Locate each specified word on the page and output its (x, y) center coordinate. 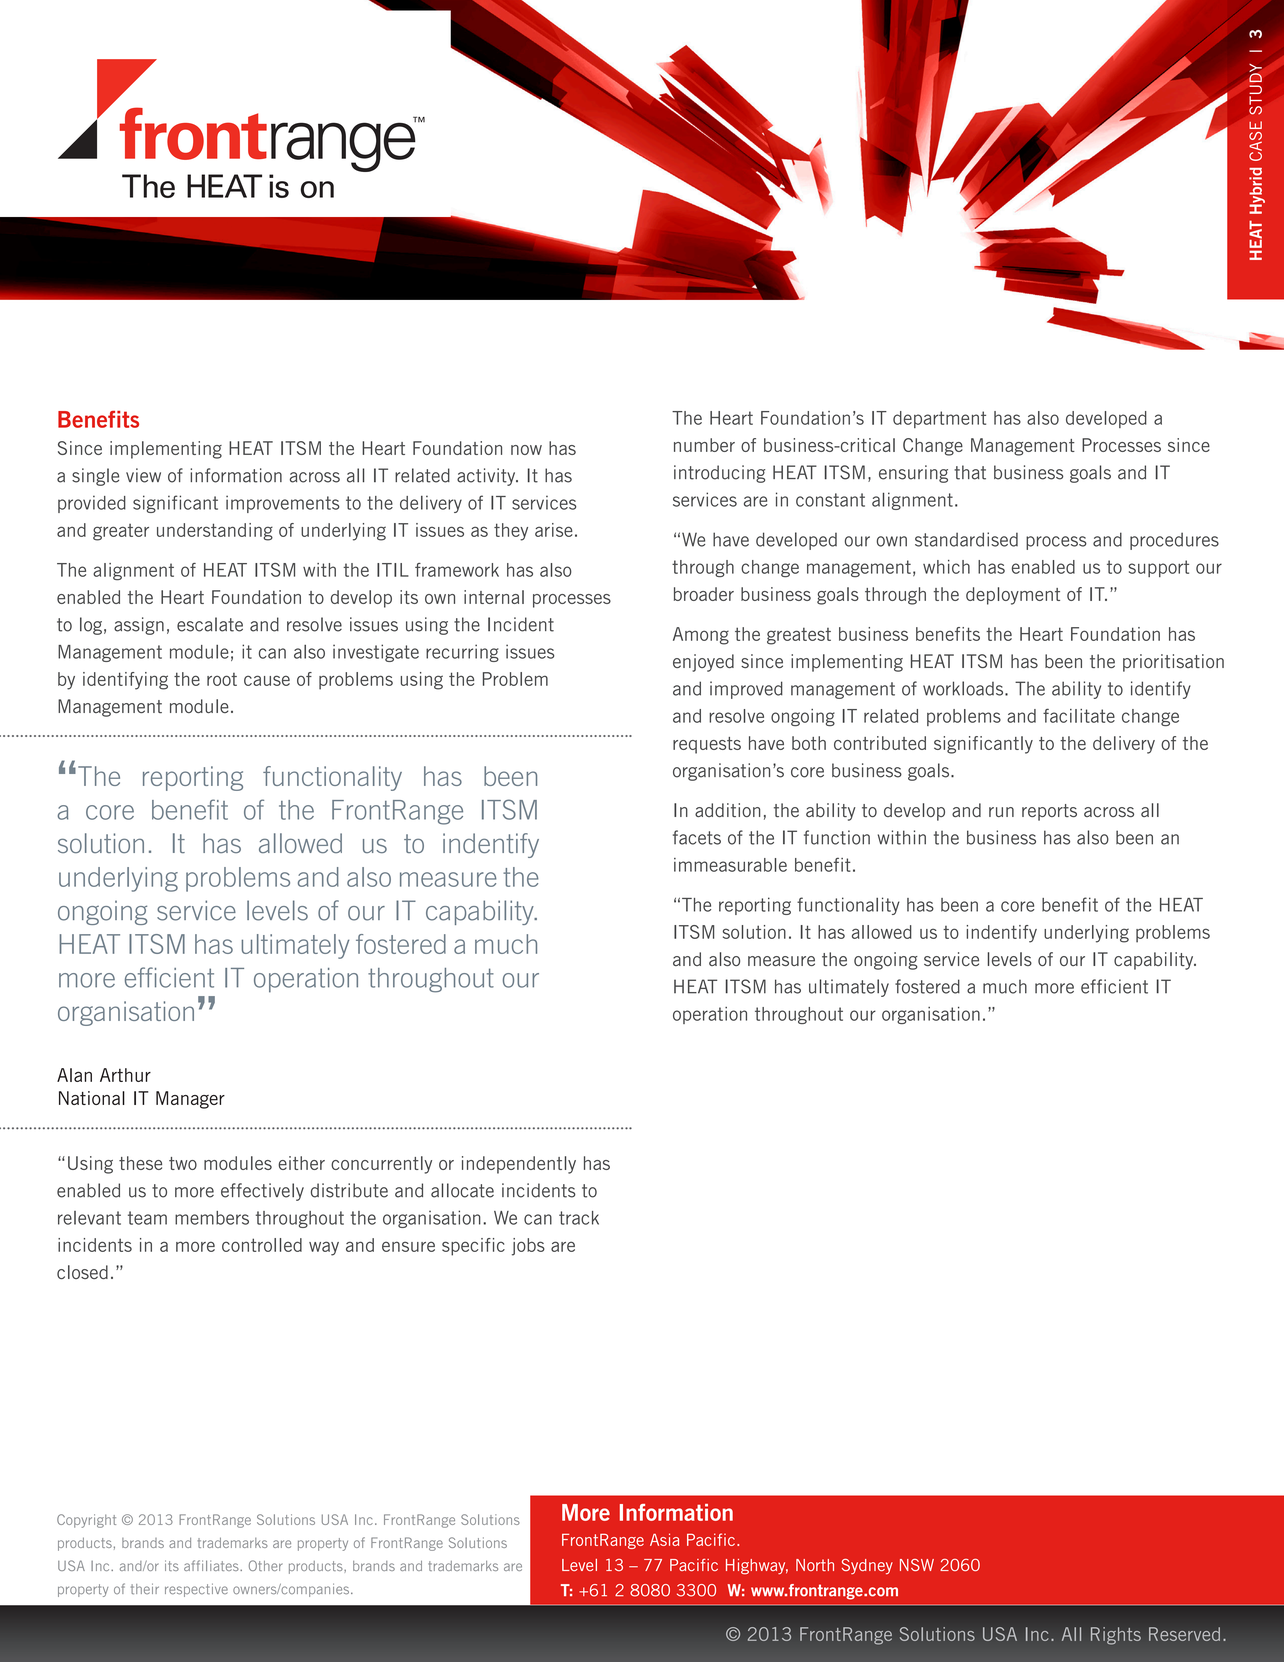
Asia (664, 1539)
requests (707, 745)
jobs (528, 1247)
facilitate (1079, 715)
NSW (917, 1565)
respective (196, 1590)
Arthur (125, 1075)
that (970, 472)
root (222, 679)
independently (519, 1165)
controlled (262, 1245)
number (704, 445)
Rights (1116, 1636)
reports (1049, 812)
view (143, 475)
